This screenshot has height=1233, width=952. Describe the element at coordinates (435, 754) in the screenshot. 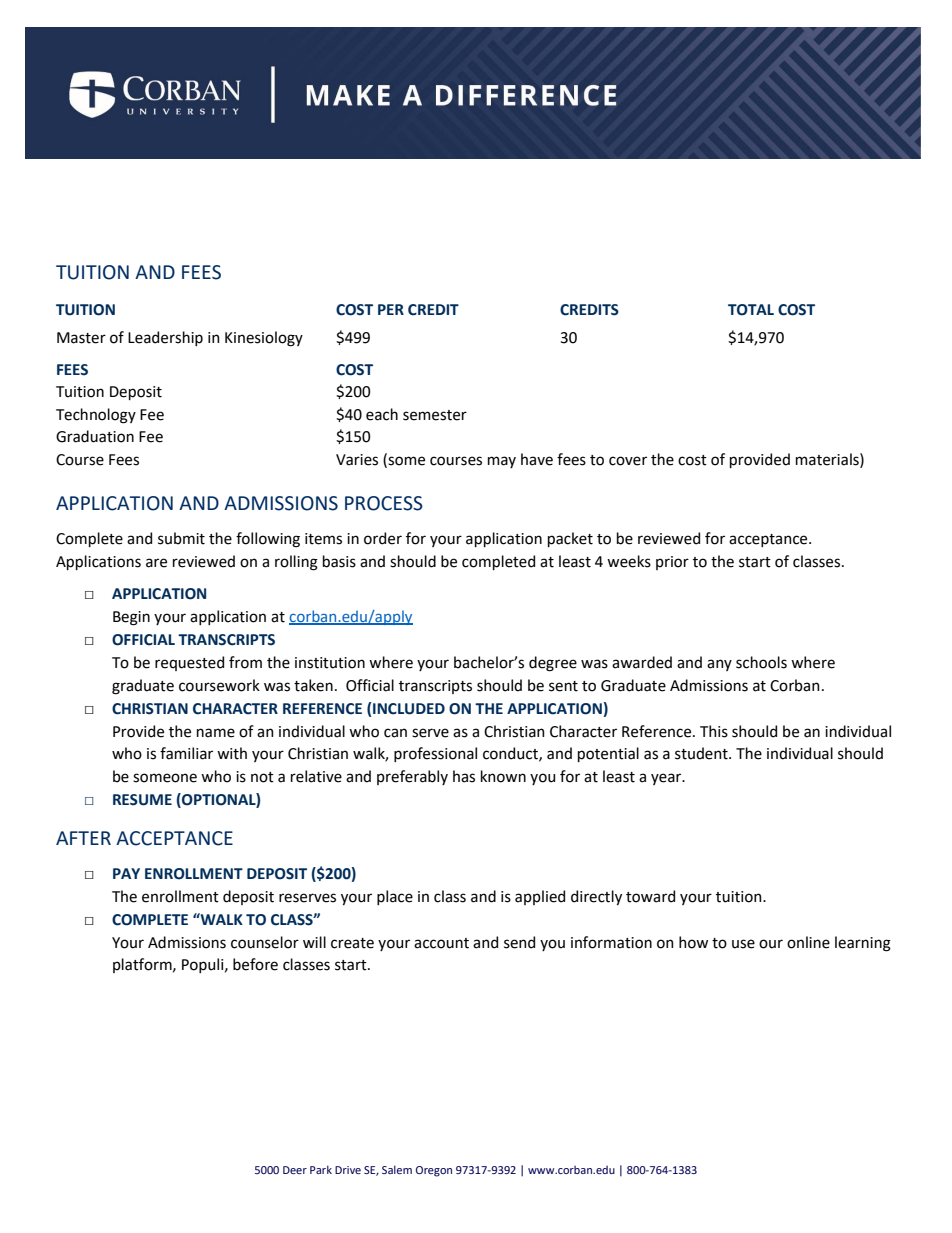

I see `professional` at that location.
